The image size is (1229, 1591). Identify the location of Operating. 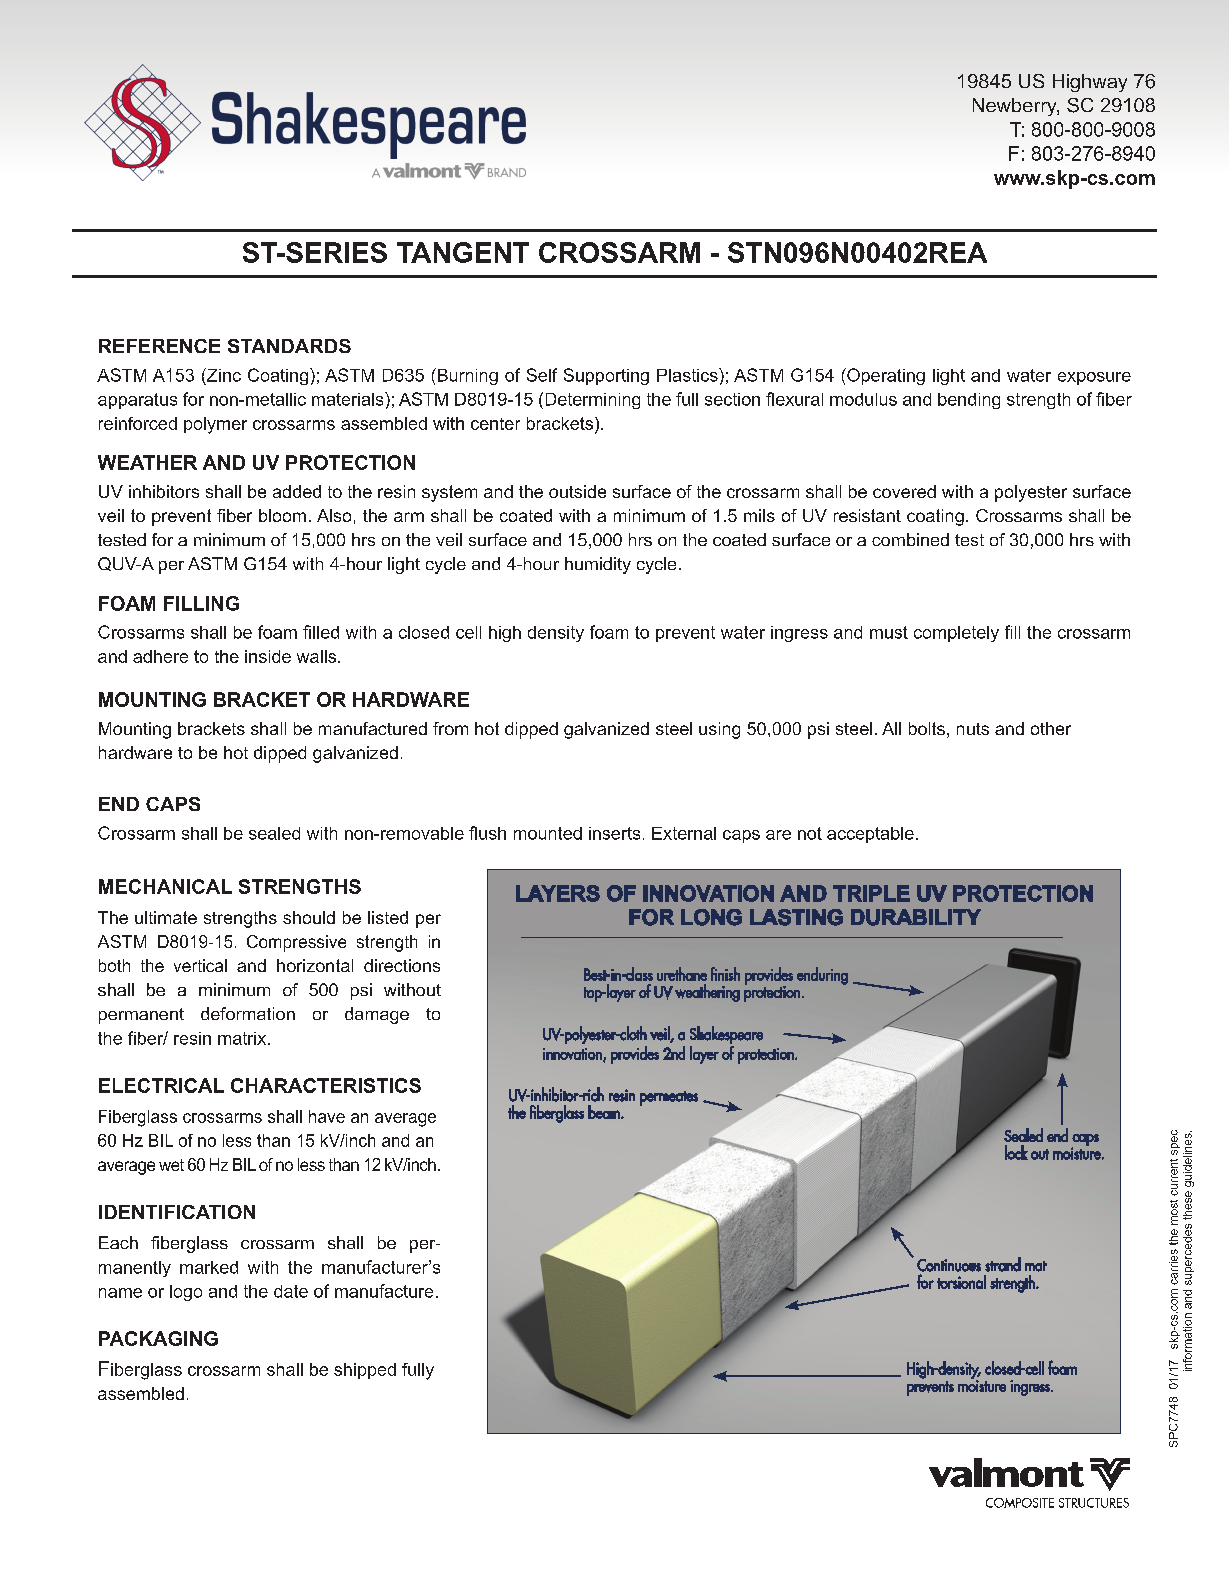
(885, 376).
